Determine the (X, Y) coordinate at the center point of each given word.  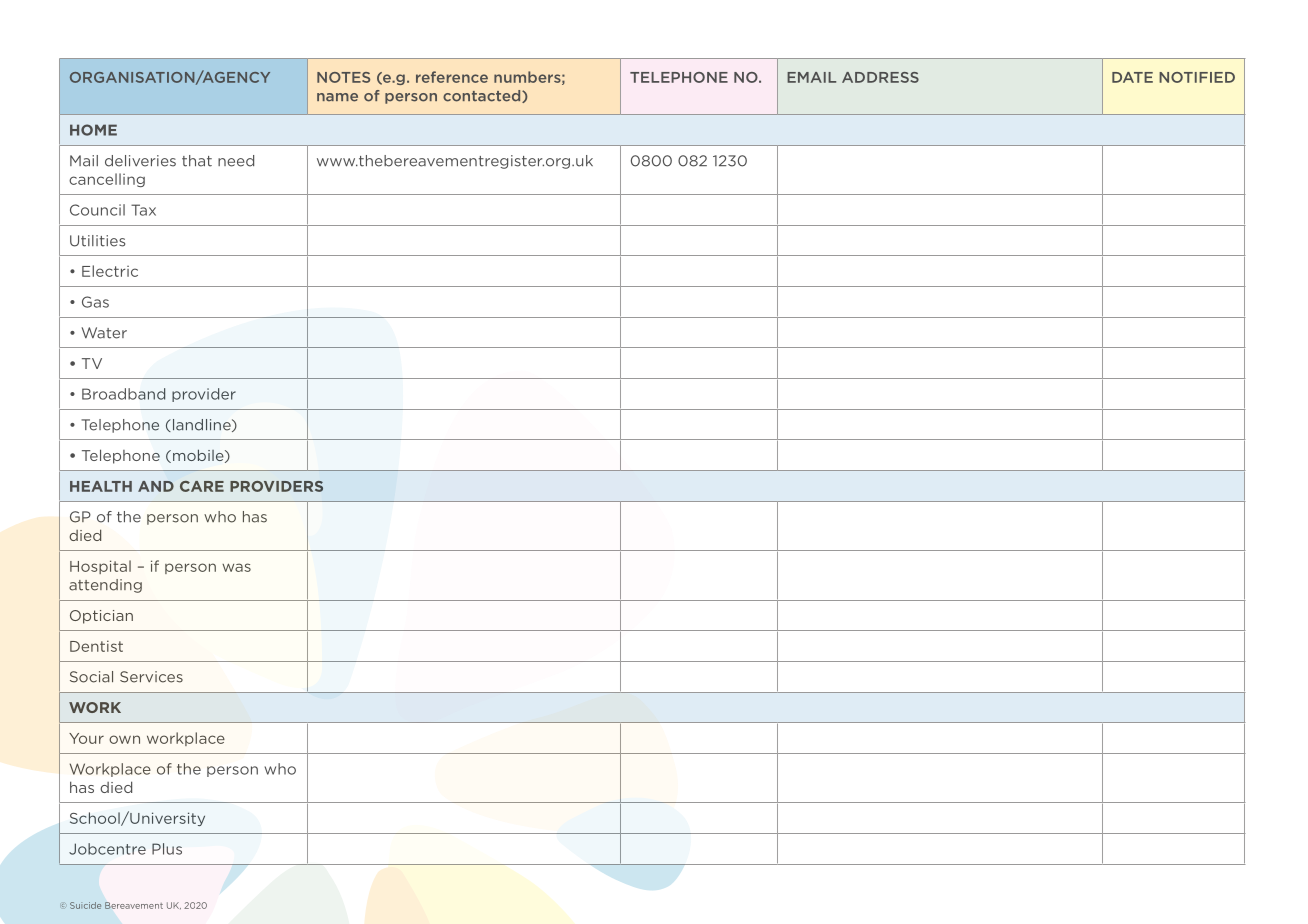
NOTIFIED (1197, 77)
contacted (483, 96)
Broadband (124, 394)
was (236, 567)
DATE (1132, 77)
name (337, 97)
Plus (167, 849)
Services (151, 677)
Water (104, 333)
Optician (101, 617)
